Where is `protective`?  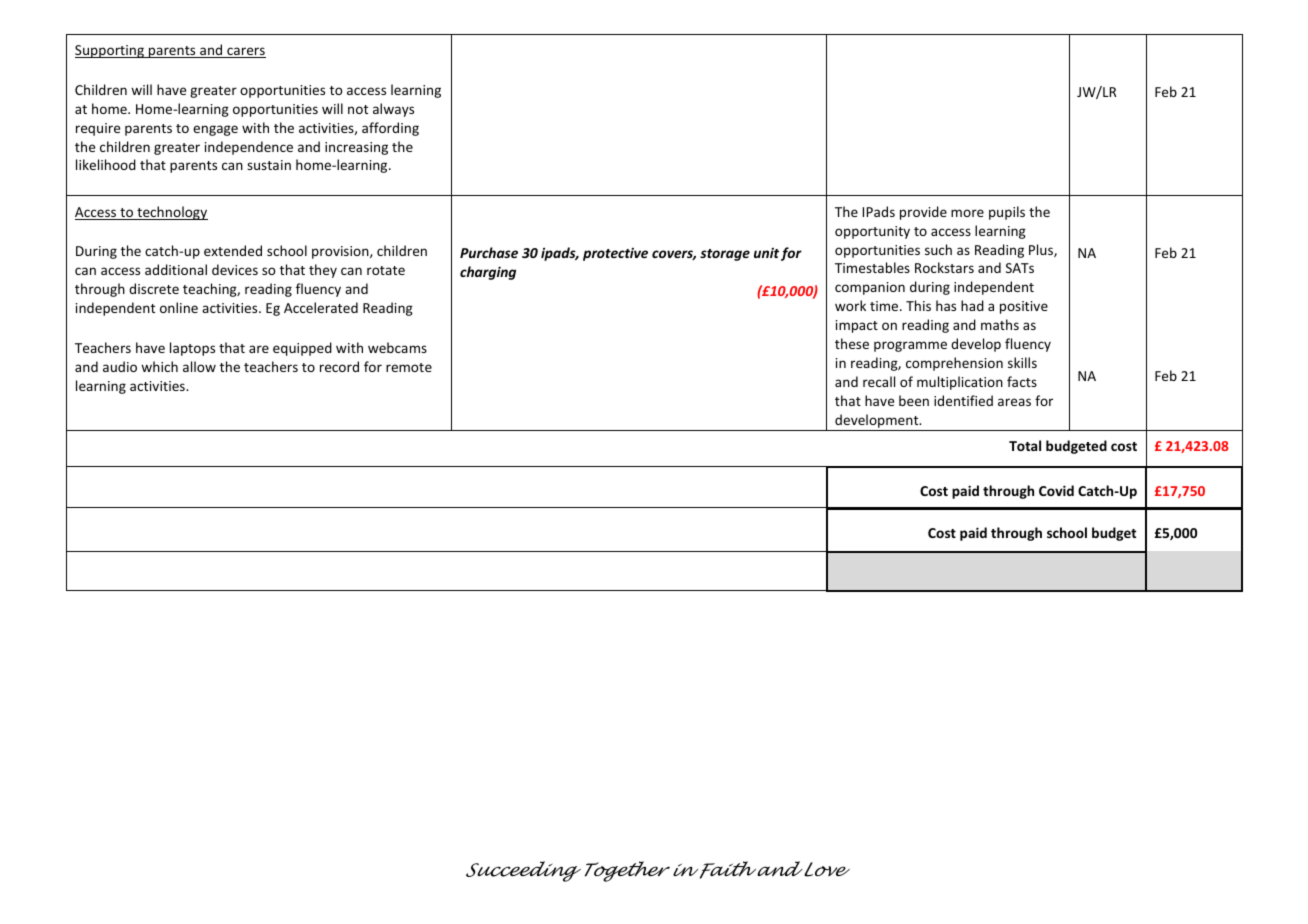
protective is located at coordinates (615, 254).
